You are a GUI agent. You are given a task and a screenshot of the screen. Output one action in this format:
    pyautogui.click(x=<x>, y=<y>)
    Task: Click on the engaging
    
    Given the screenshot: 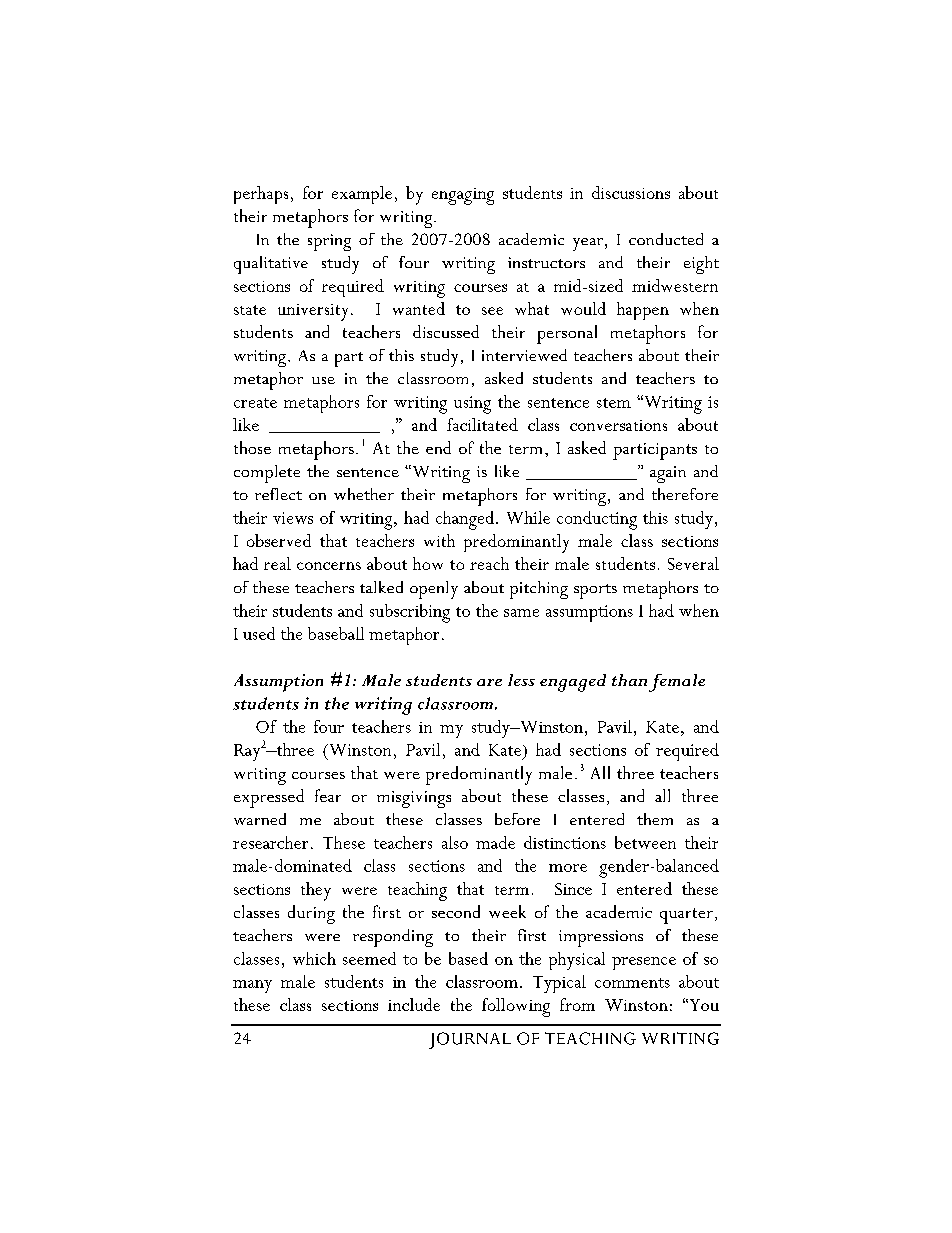 What is the action you would take?
    pyautogui.click(x=463, y=196)
